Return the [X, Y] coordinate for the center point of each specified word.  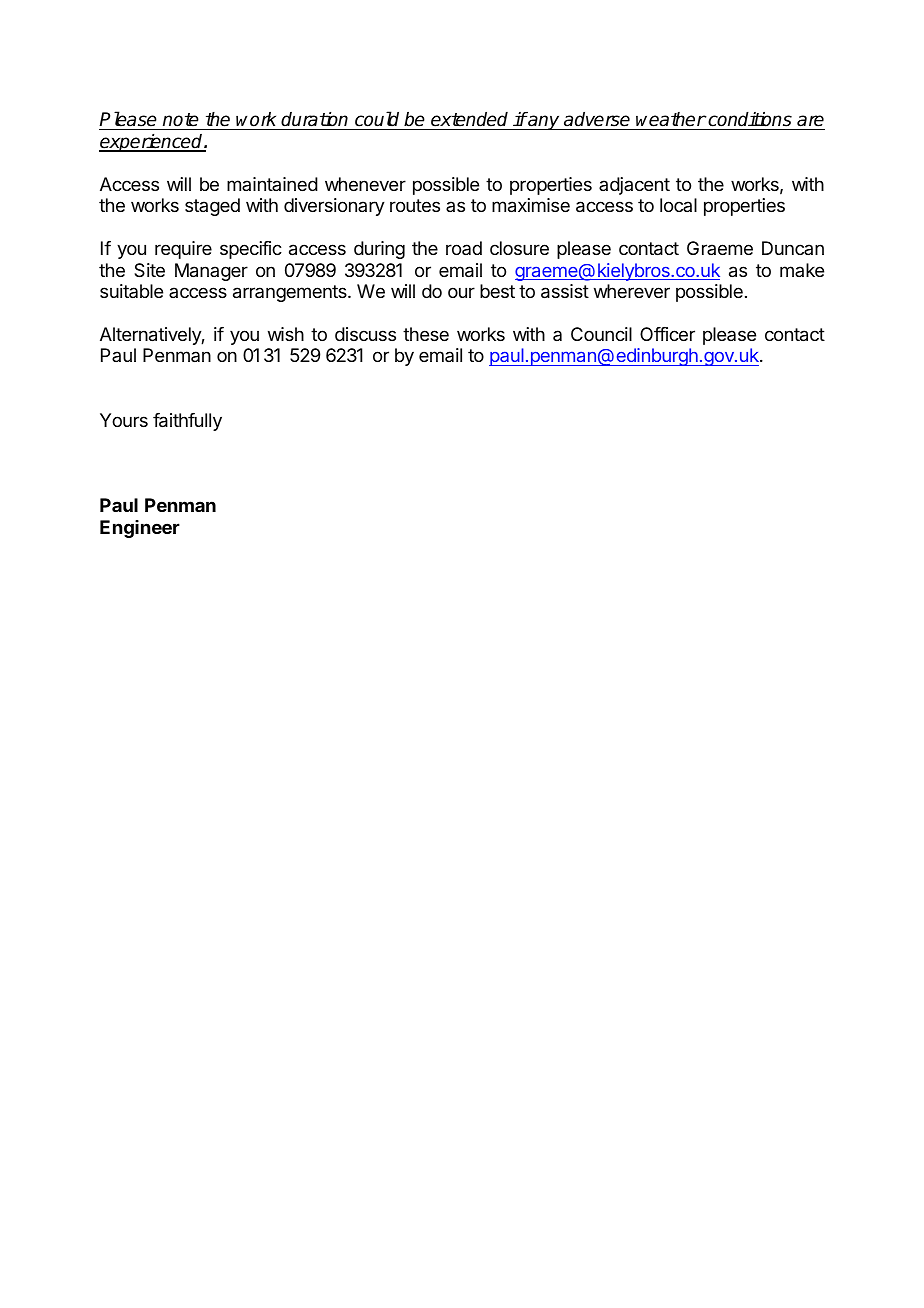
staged [212, 207]
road [464, 248]
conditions [750, 121]
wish [286, 334]
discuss [365, 334]
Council [601, 334]
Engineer [140, 529]
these [426, 334]
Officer [667, 334]
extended [470, 121]
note [181, 121]
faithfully [187, 422]
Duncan [793, 248]
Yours [124, 420]
